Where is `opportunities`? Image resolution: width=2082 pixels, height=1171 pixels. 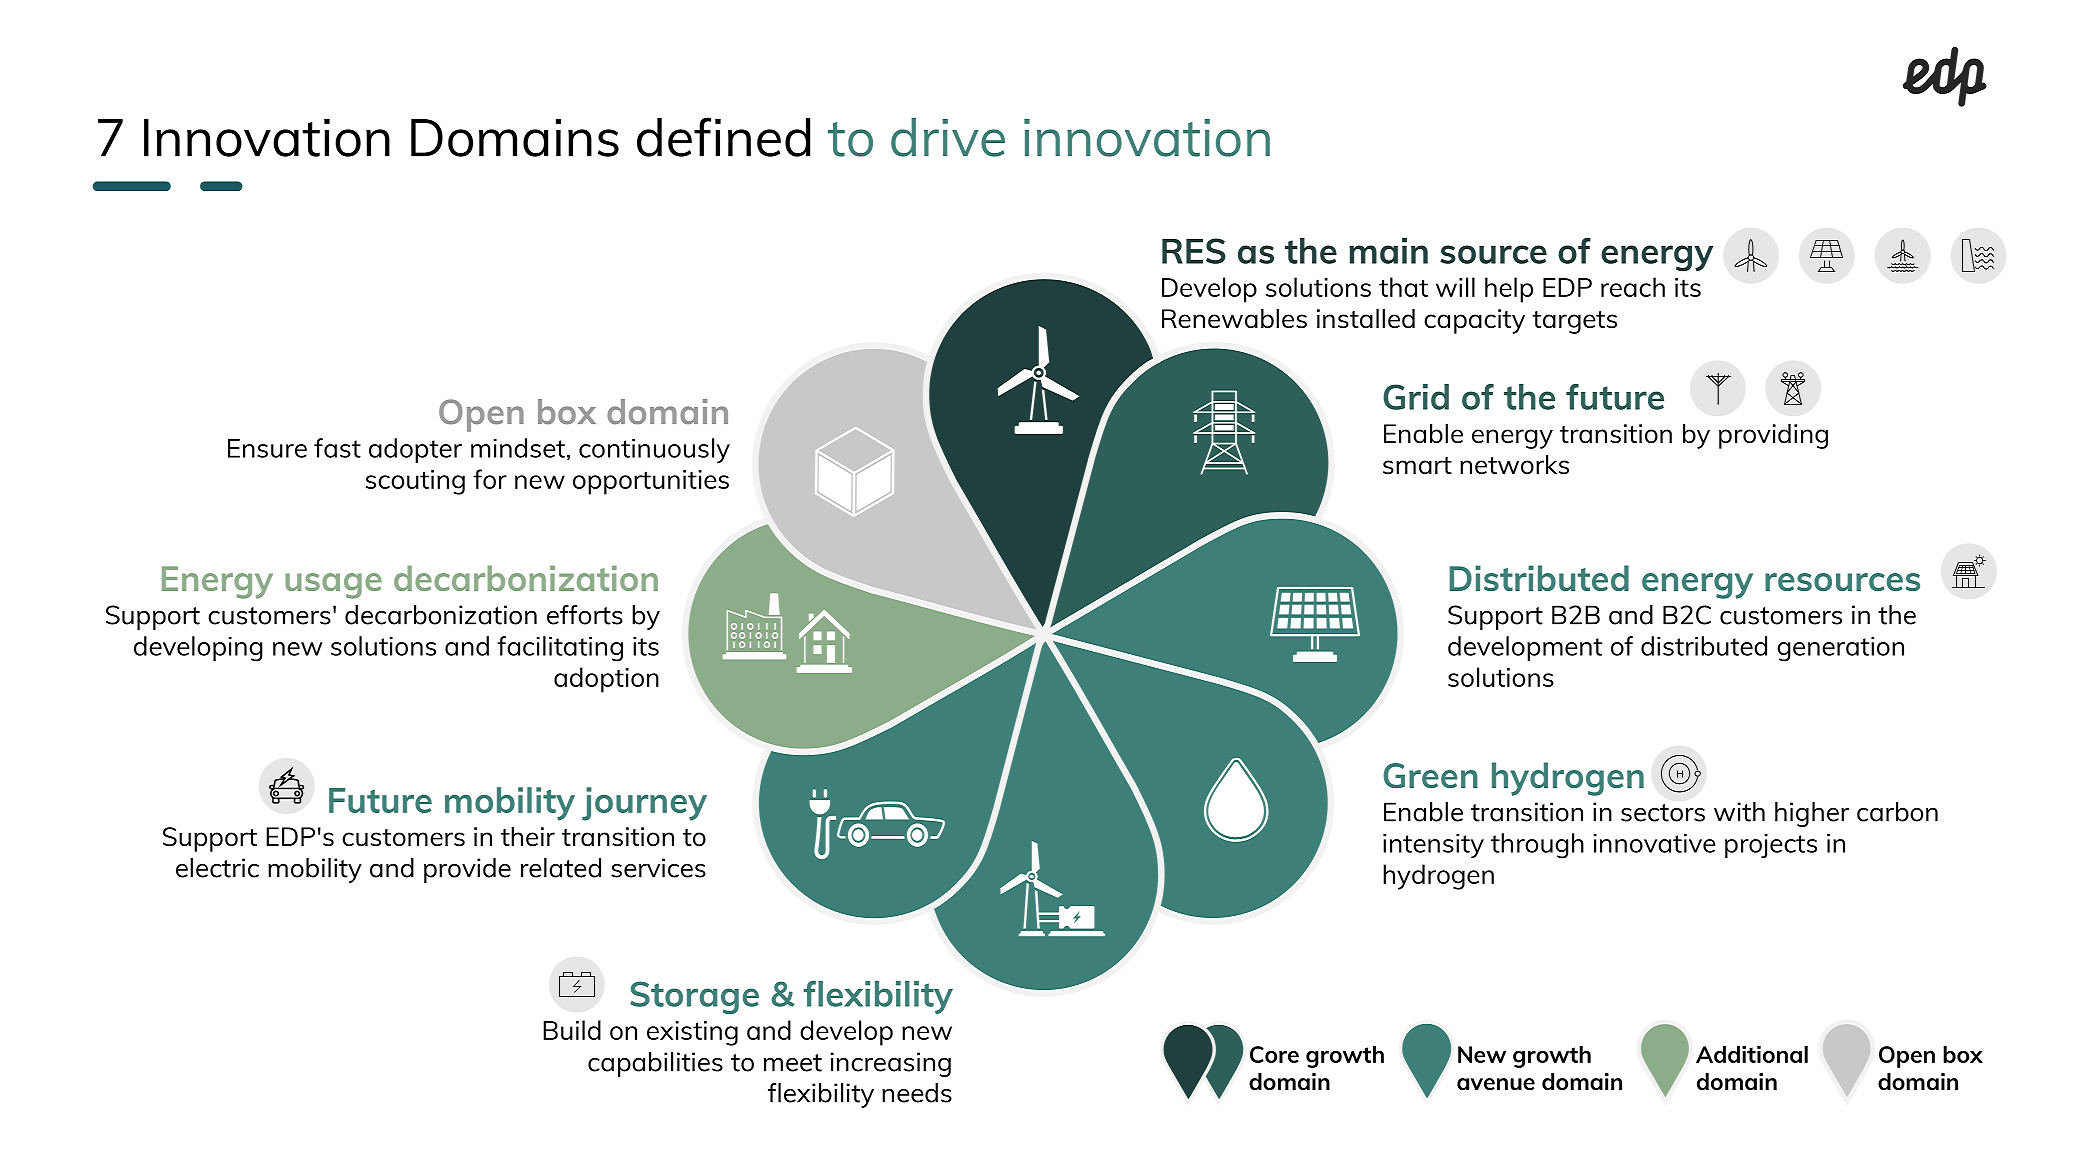
opportunities is located at coordinates (651, 482).
